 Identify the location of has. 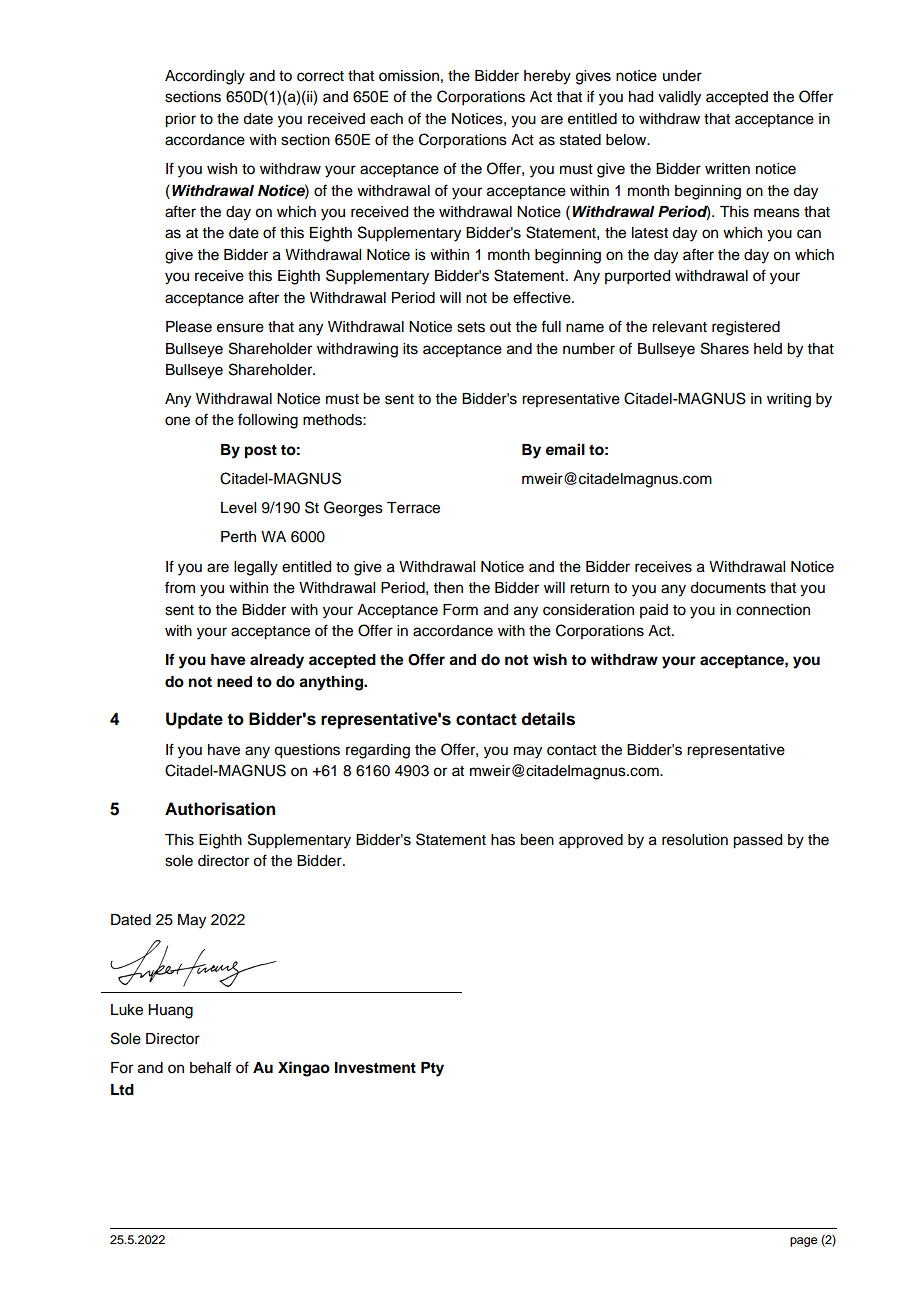
(503, 840).
